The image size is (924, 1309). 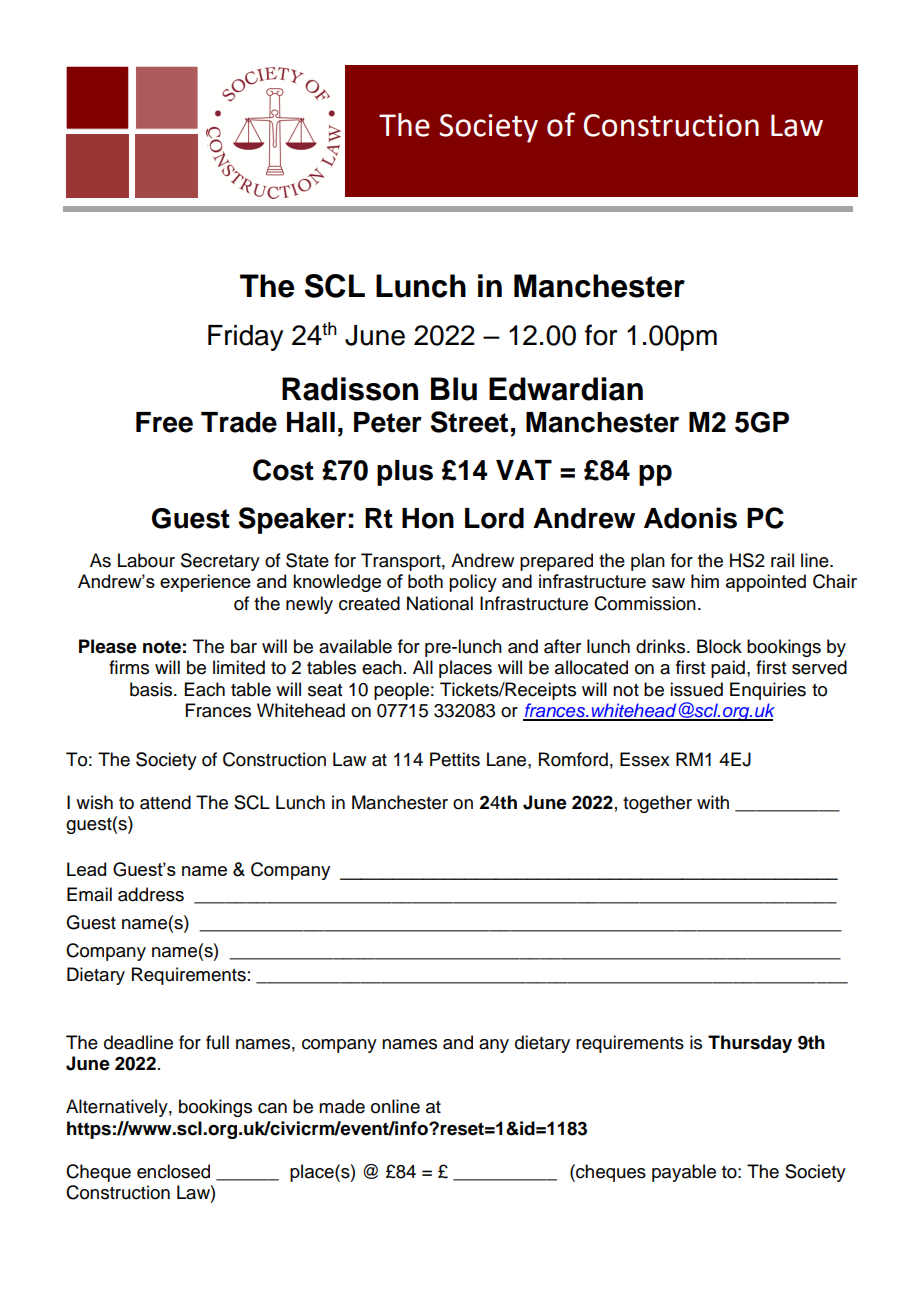 What do you see at coordinates (246, 338) in the image?
I see `Friday` at bounding box center [246, 338].
